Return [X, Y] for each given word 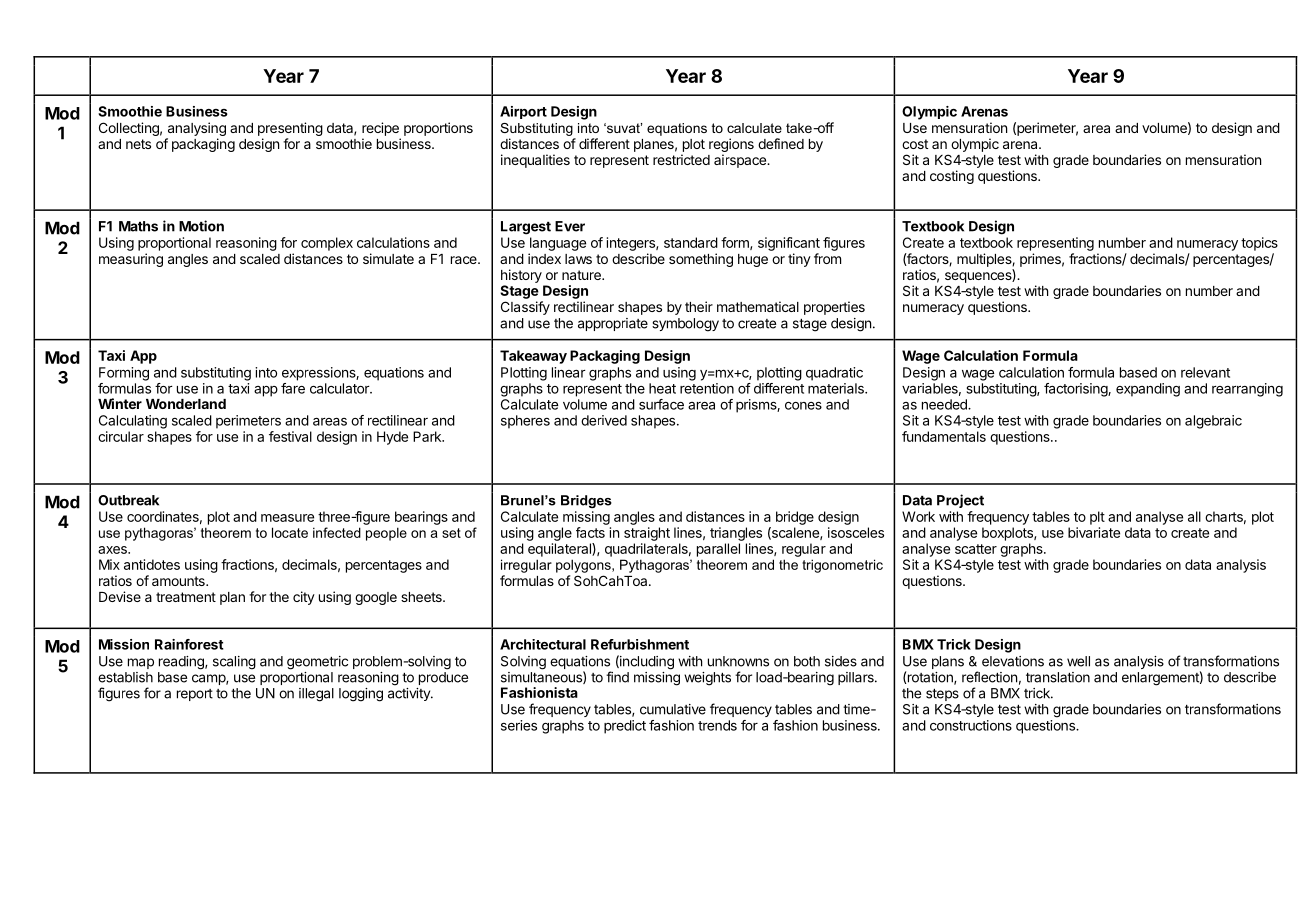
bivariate [1094, 532]
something [701, 260]
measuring [131, 260]
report [195, 695]
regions [731, 146]
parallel [718, 550]
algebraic [1213, 422]
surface [661, 404]
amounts [179, 581]
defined [781, 143]
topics [1259, 244]
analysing [196, 130]
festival [290, 436]
